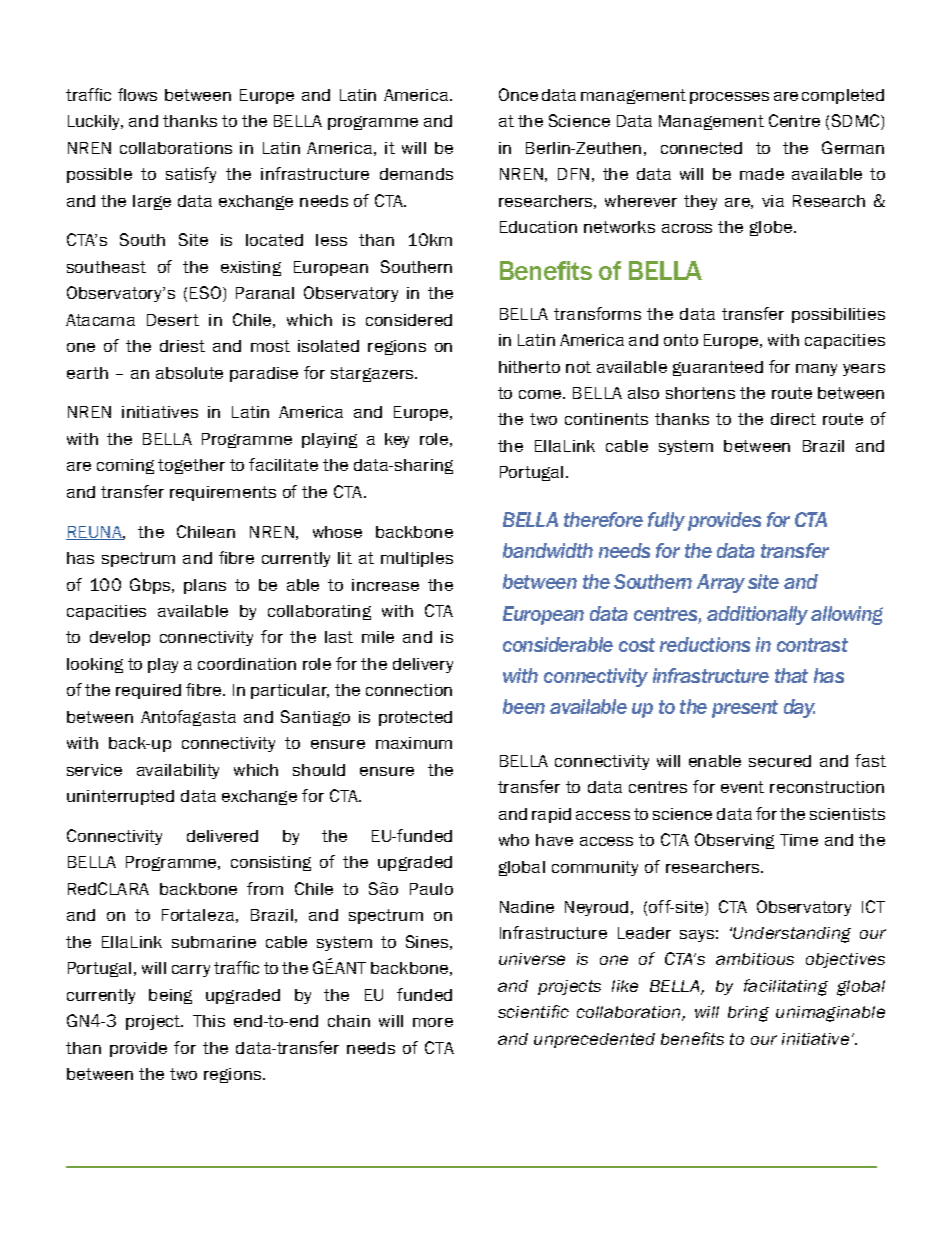  I want to click on multiples, so click(417, 559).
